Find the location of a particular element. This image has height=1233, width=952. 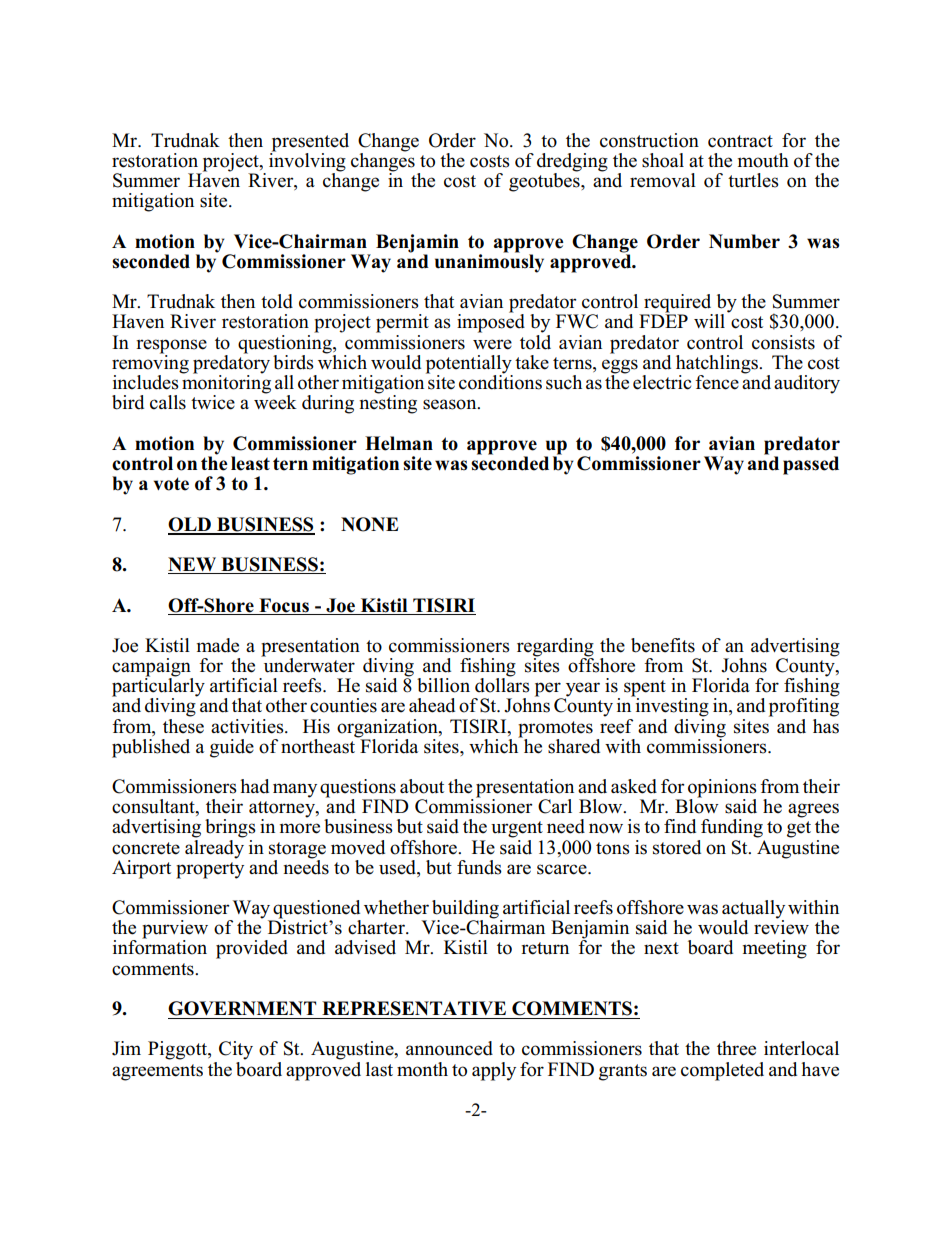

made is located at coordinates (218, 645).
